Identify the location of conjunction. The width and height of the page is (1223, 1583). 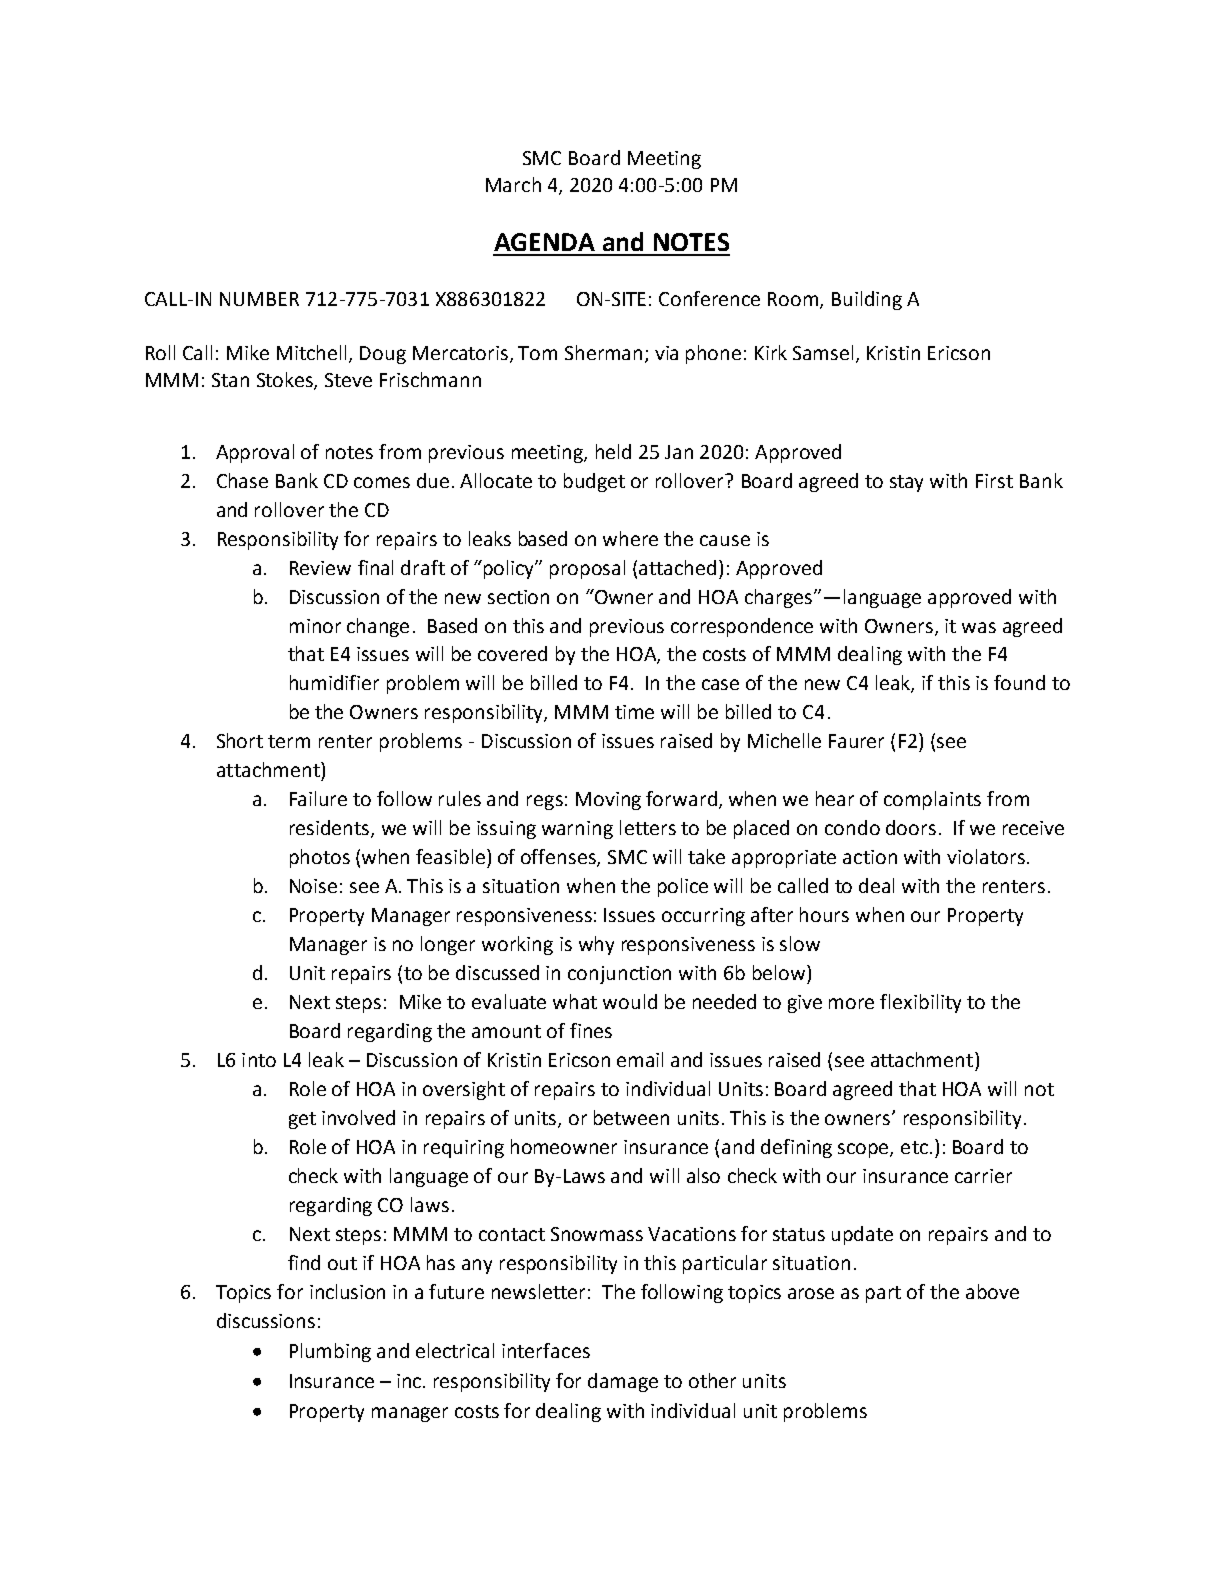
(619, 975).
